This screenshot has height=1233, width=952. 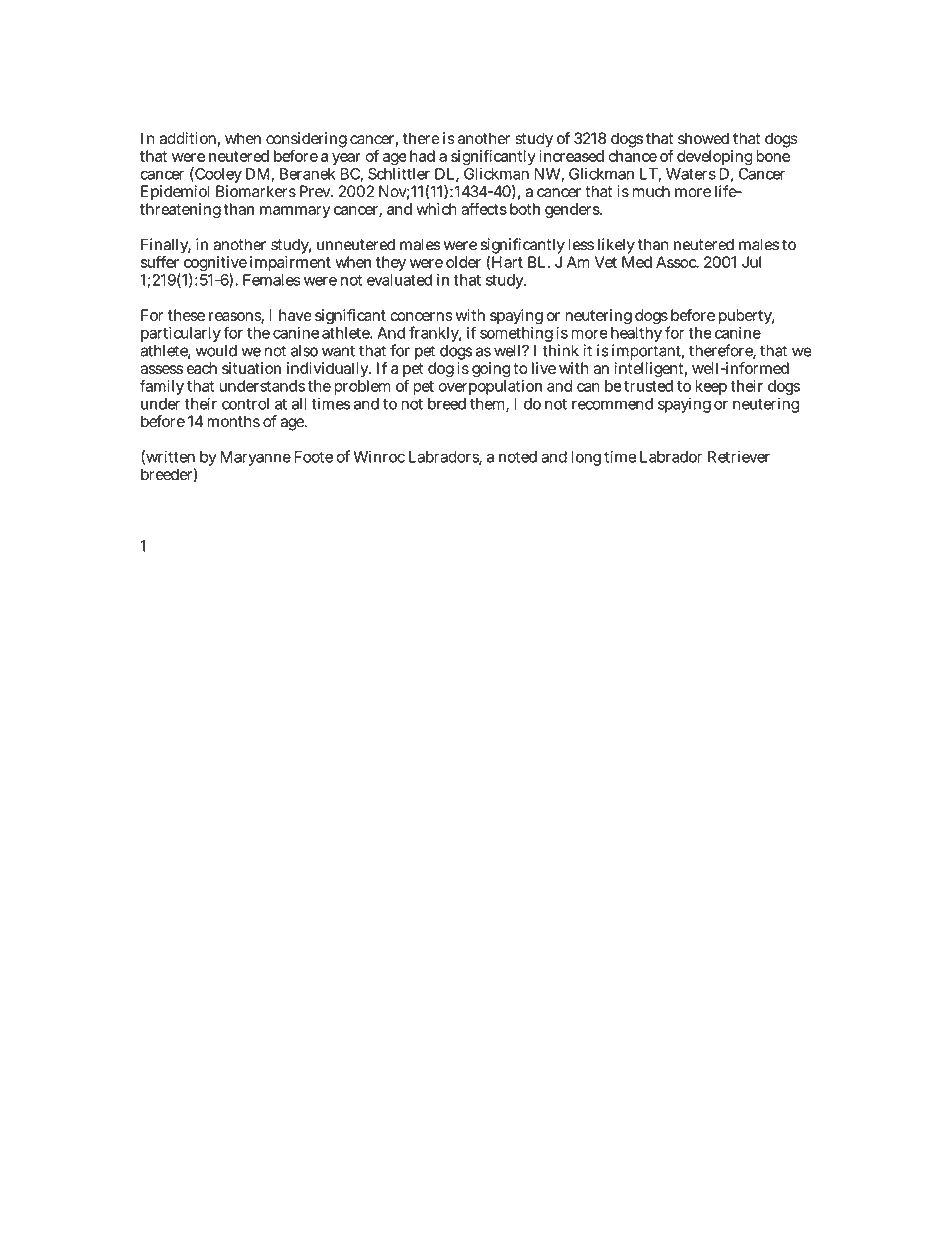 What do you see at coordinates (295, 212) in the screenshot?
I see `mammary` at bounding box center [295, 212].
